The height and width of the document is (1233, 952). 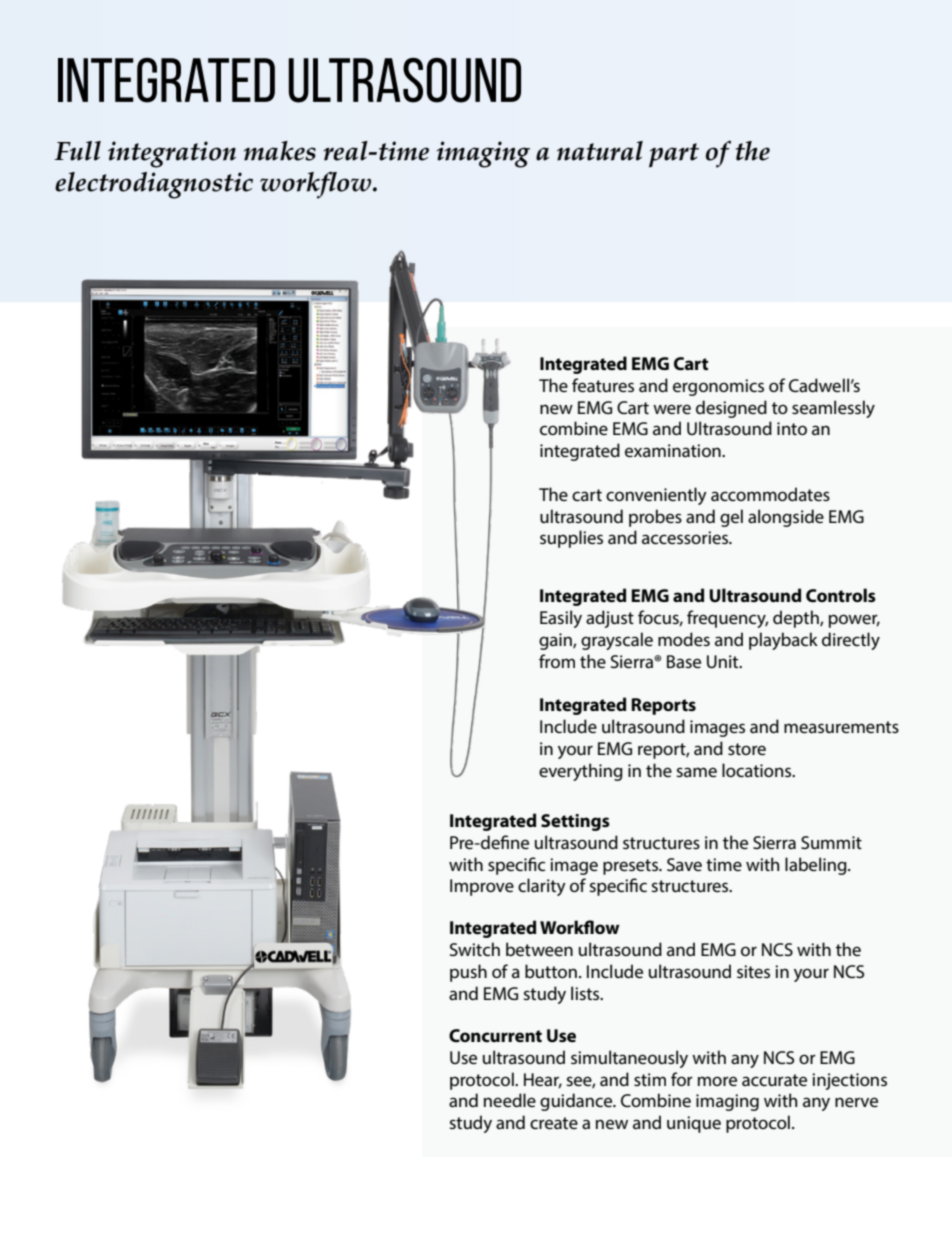 What do you see at coordinates (571, 539) in the document?
I see `supplies` at bounding box center [571, 539].
